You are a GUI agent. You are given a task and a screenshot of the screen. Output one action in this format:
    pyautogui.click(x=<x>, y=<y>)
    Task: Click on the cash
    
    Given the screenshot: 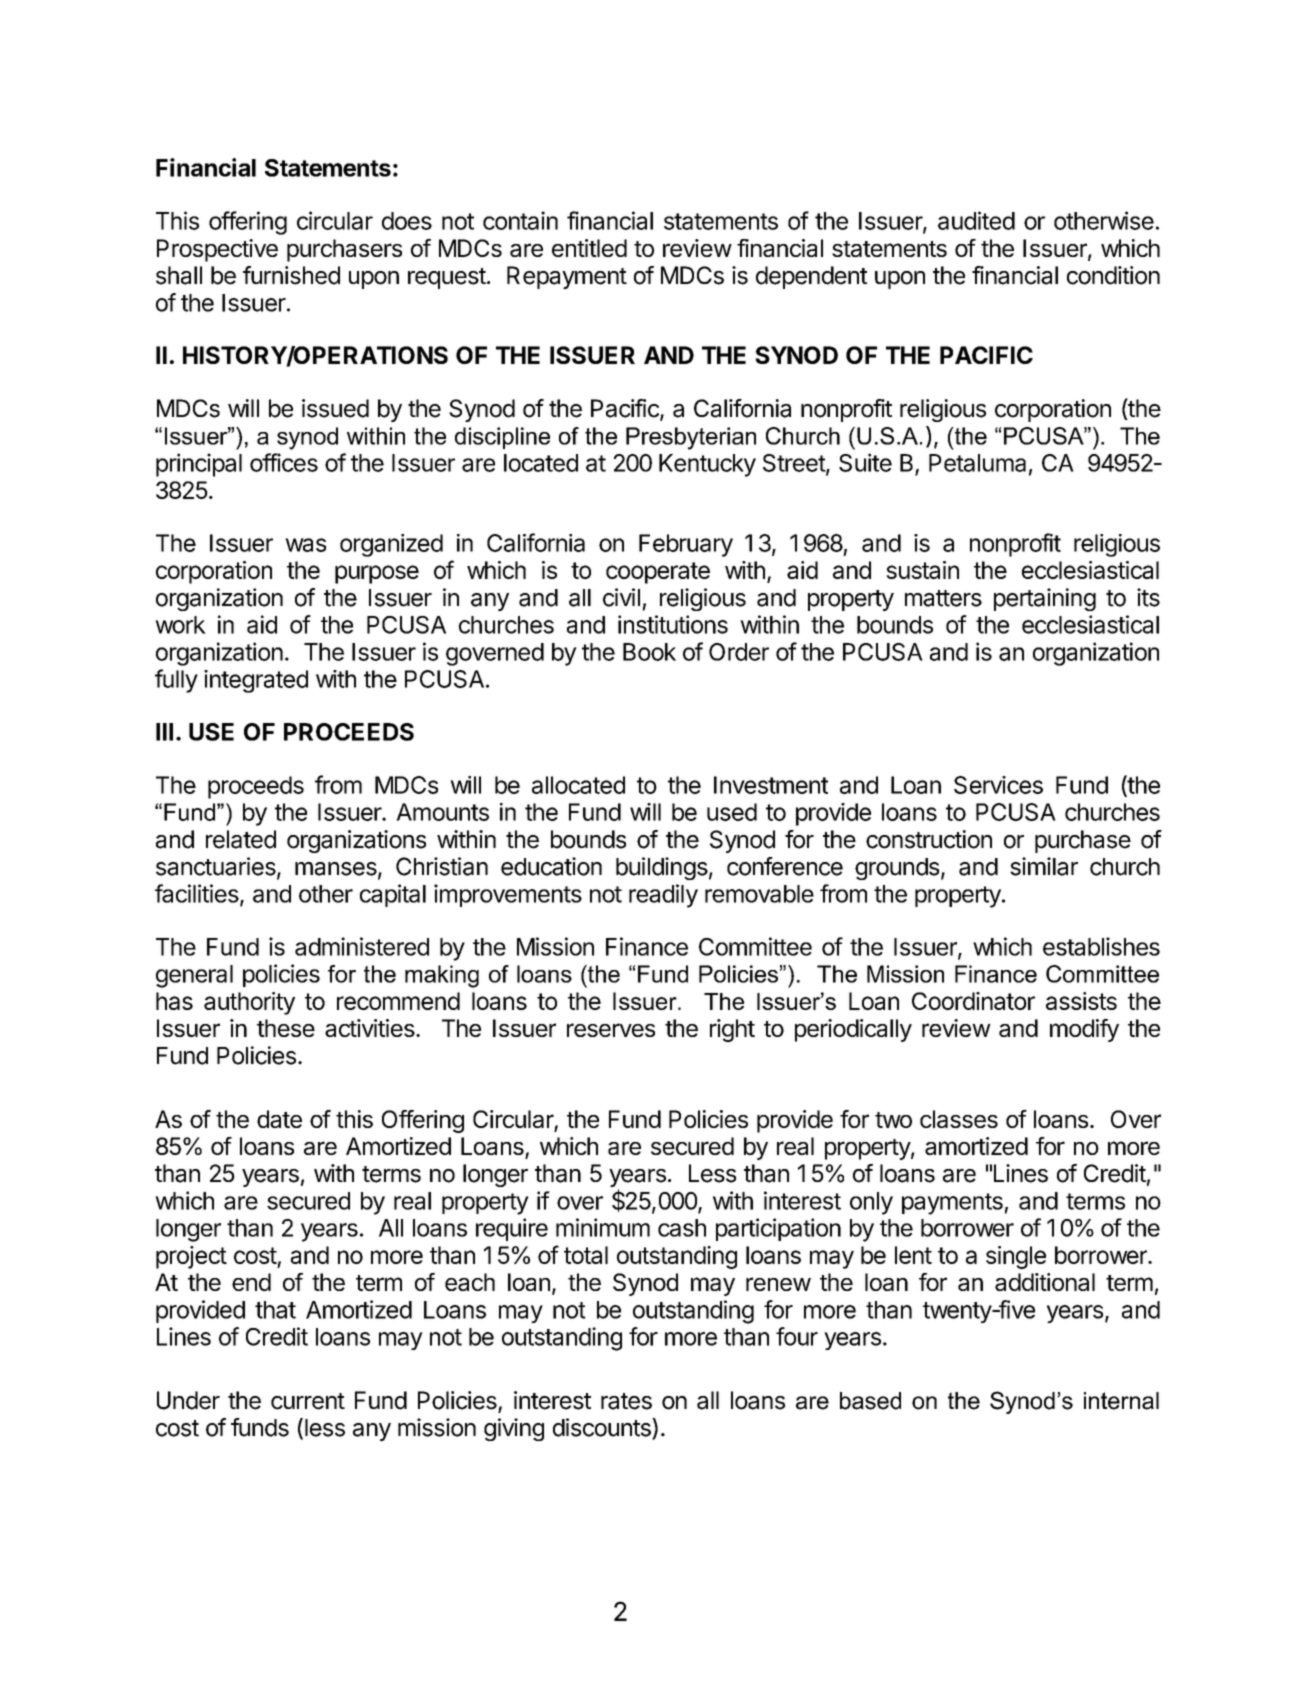 What is the action you would take?
    pyautogui.click(x=682, y=1228)
